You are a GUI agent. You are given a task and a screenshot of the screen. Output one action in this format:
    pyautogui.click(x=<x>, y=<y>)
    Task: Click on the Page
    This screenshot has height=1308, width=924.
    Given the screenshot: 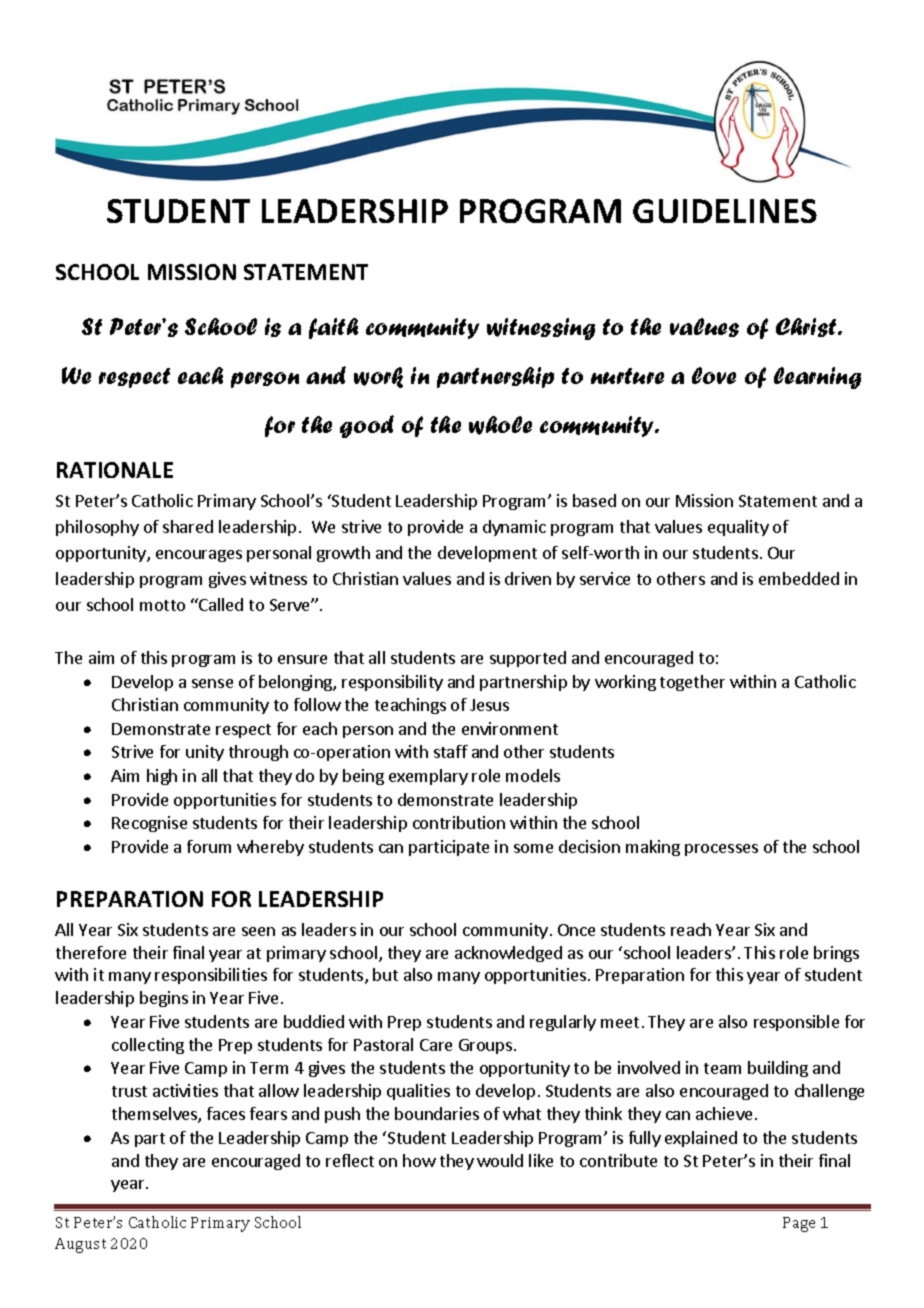 What is the action you would take?
    pyautogui.click(x=799, y=1224)
